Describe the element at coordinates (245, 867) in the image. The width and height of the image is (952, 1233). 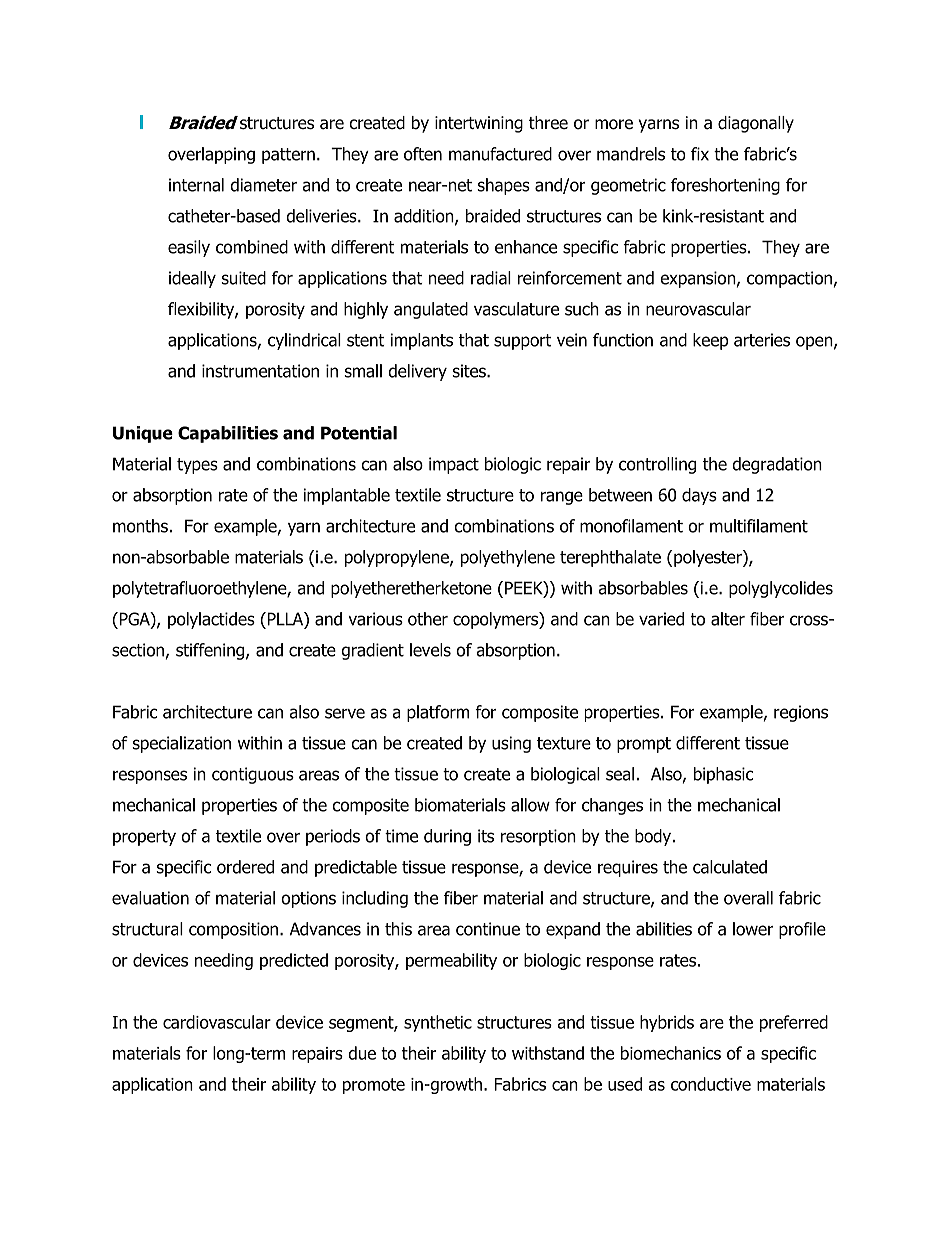
I see `ordered` at that location.
